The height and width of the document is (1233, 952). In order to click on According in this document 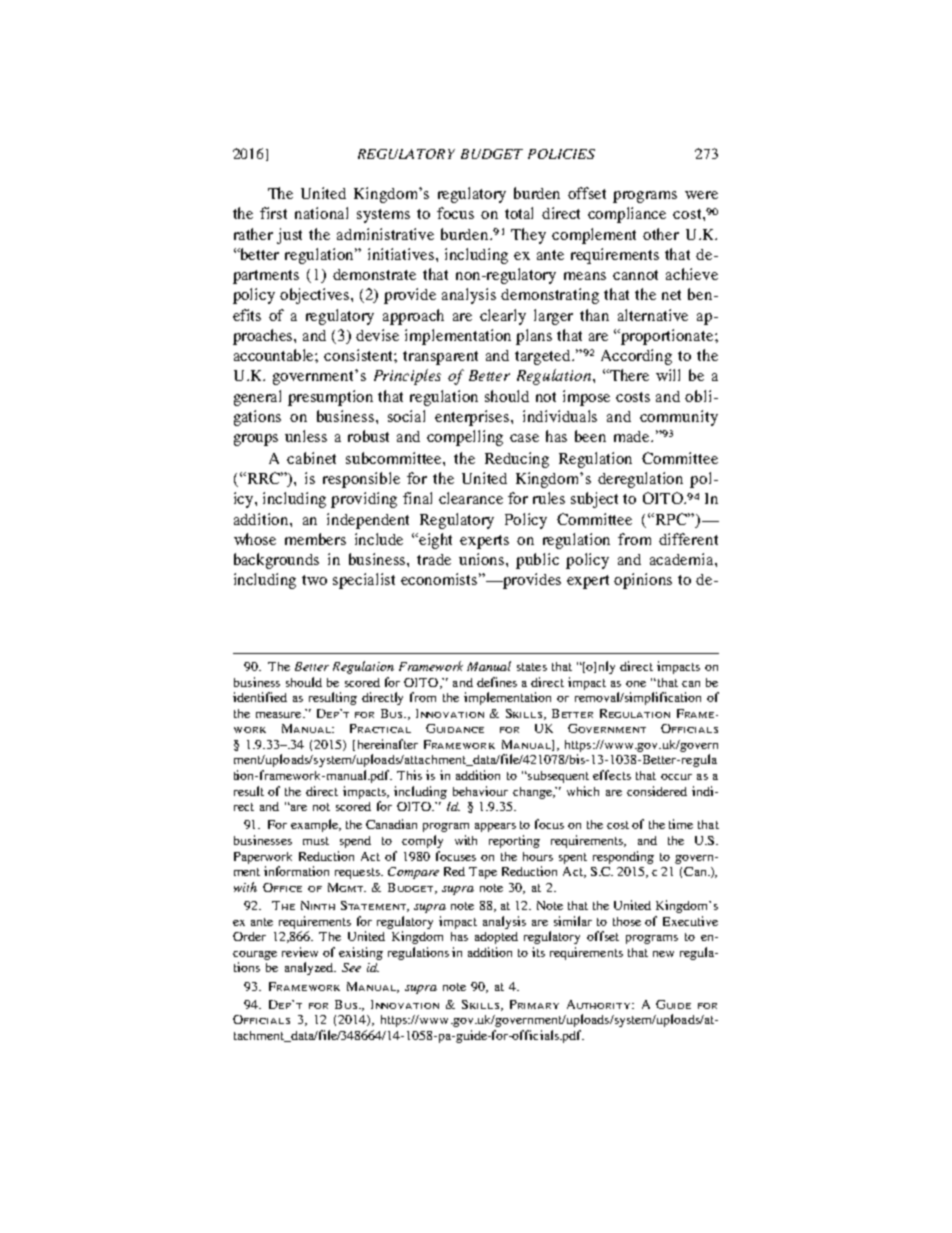, I will do `click(636, 357)`.
